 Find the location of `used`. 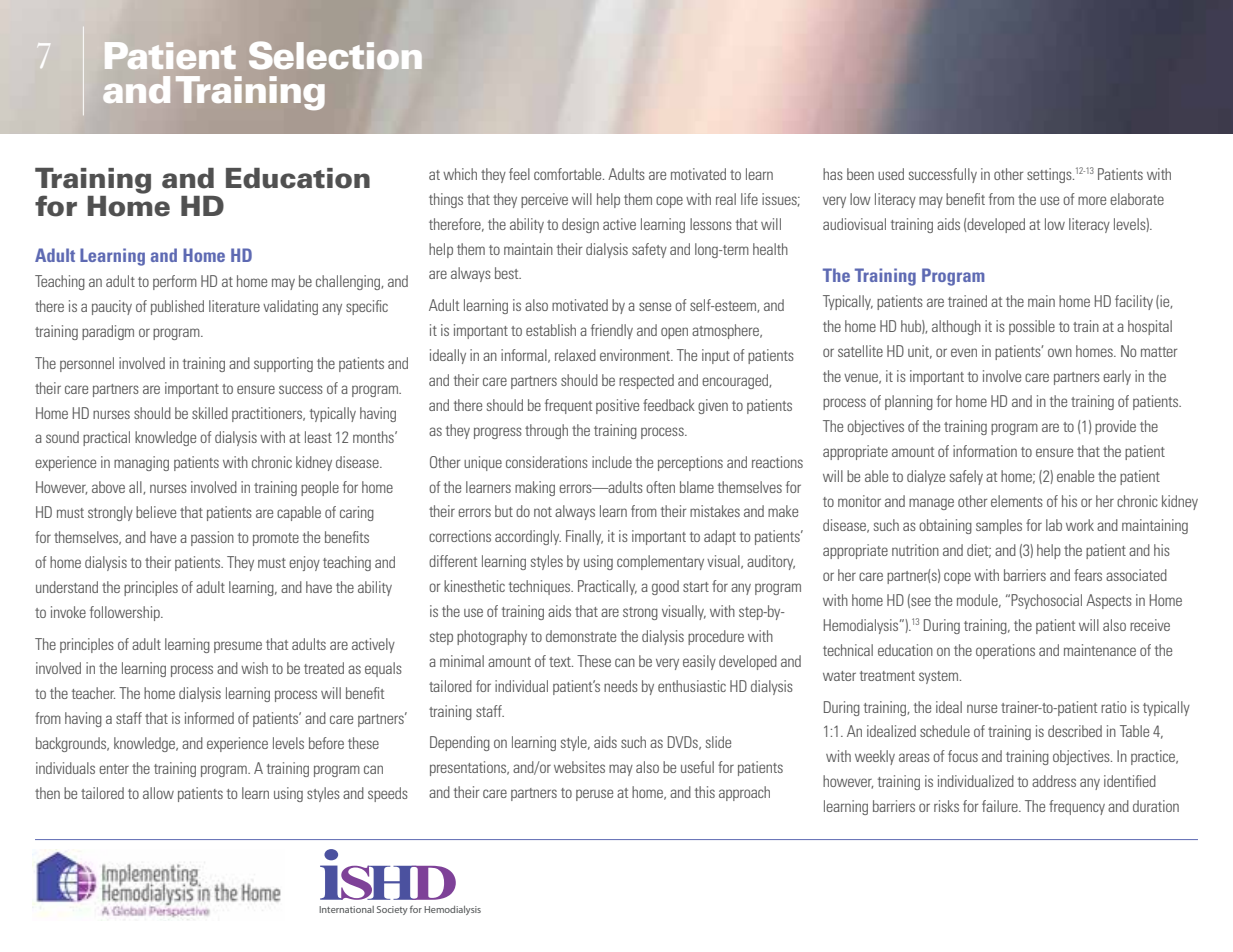

used is located at coordinates (891, 174).
